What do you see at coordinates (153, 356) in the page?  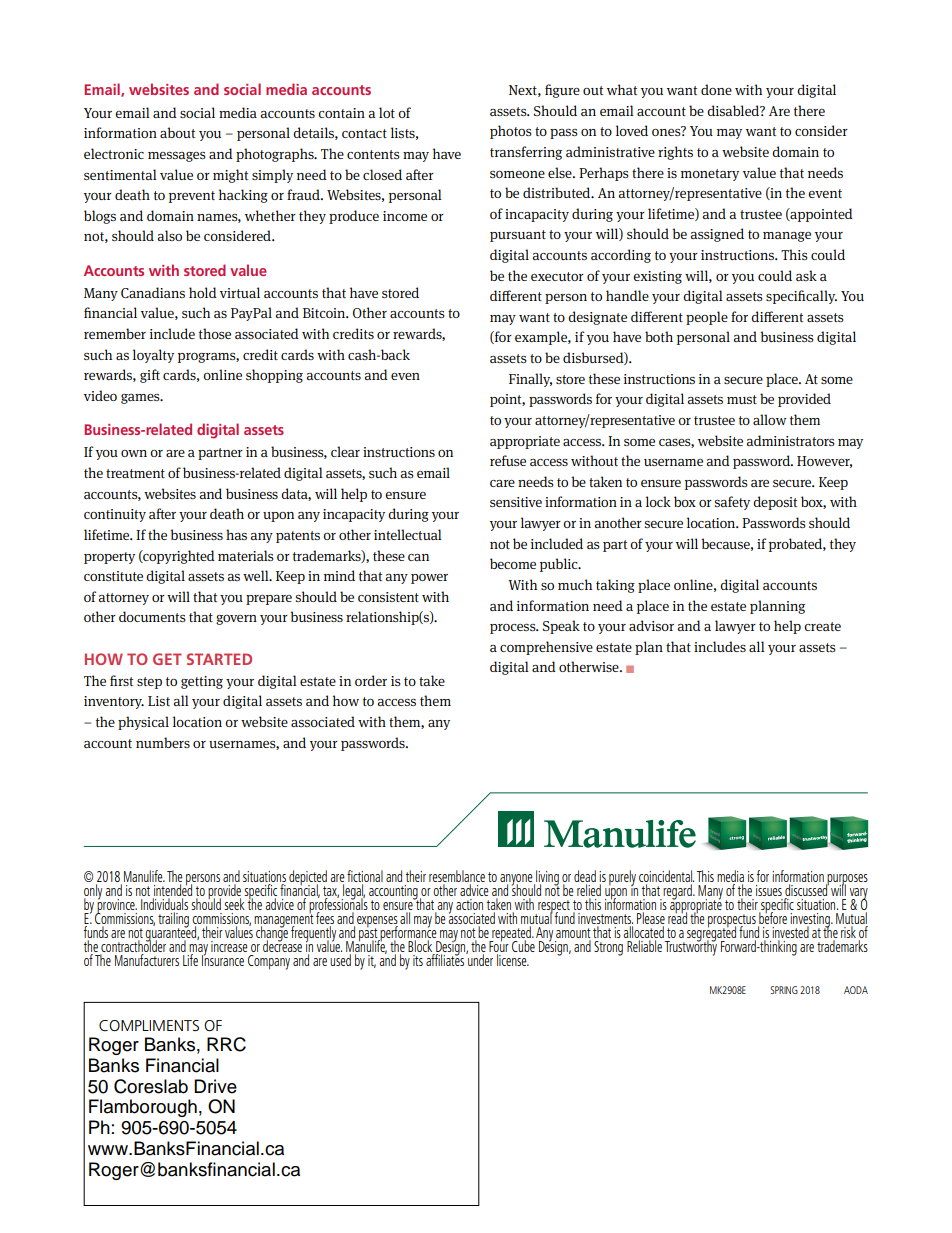 I see `loyalty` at bounding box center [153, 356].
